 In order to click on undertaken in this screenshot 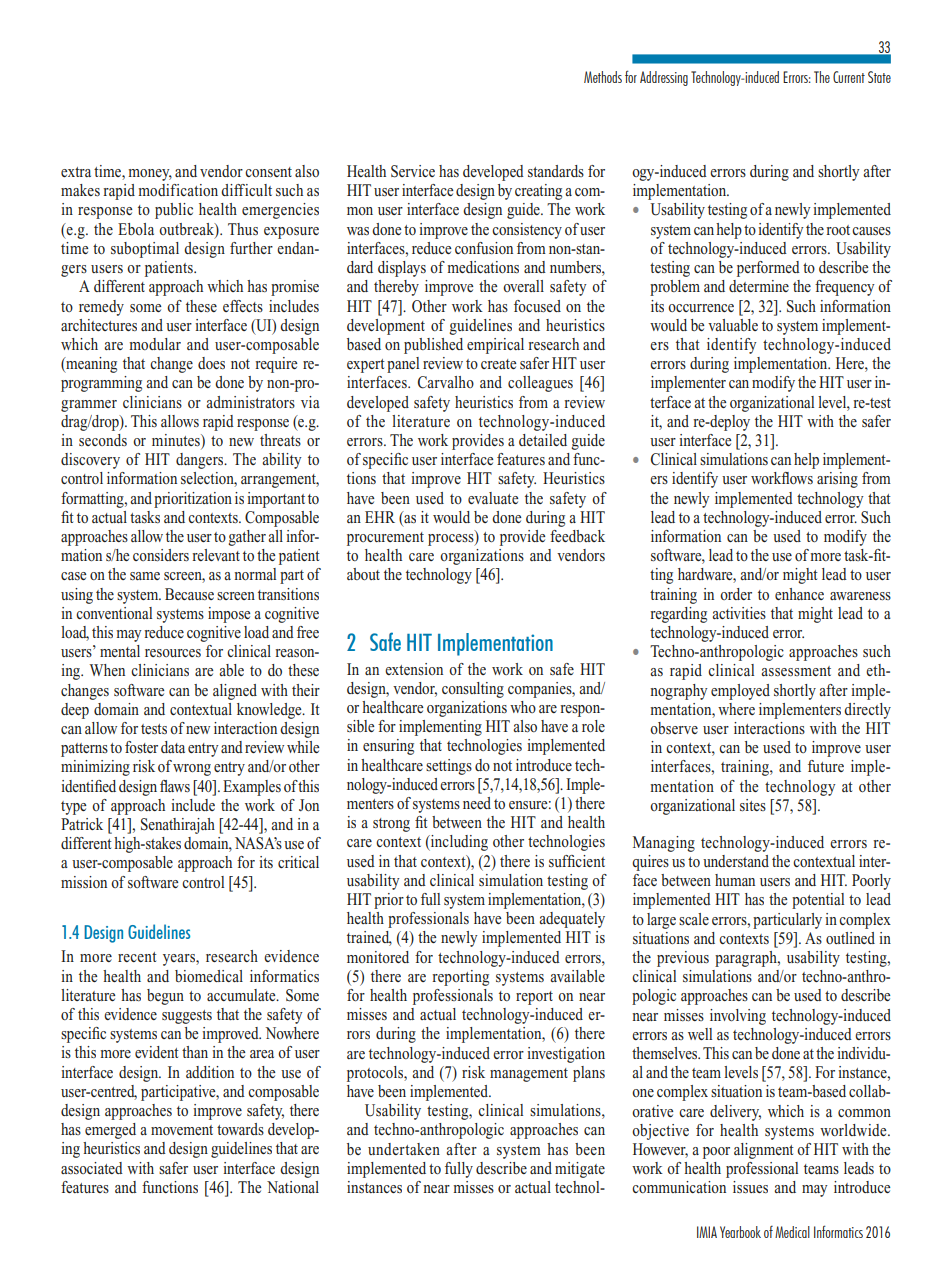, I will do `click(404, 1149)`.
